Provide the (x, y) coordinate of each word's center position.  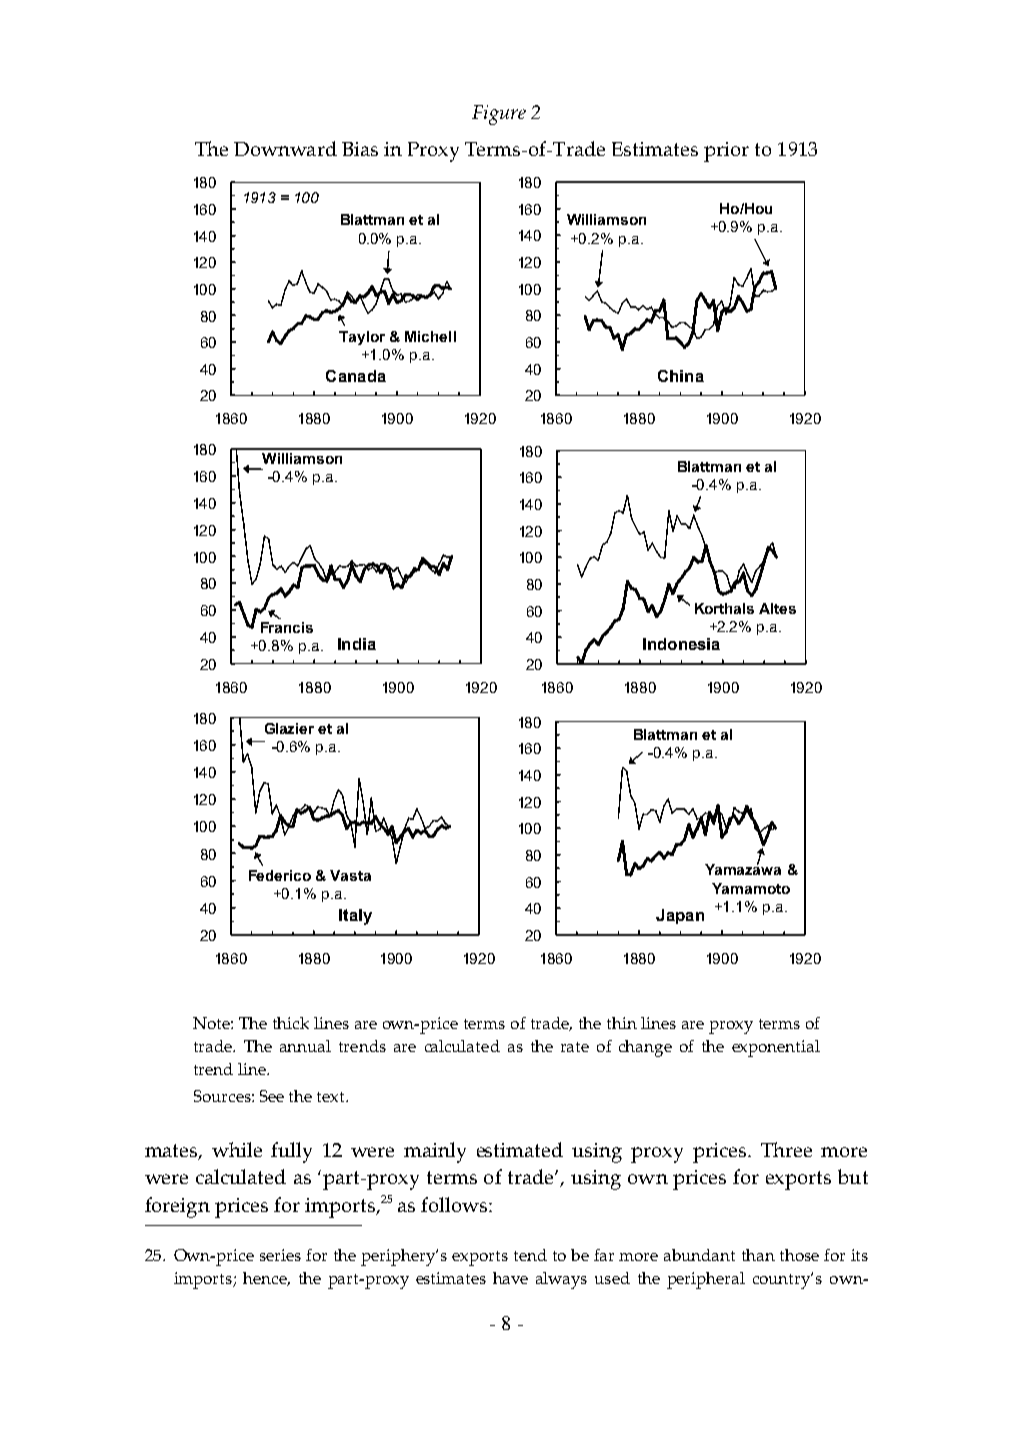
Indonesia (681, 644)
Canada (356, 376)
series (280, 1255)
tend (530, 1255)
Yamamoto (751, 888)
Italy (355, 917)
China (681, 376)
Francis (287, 627)
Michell (430, 336)
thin (622, 1023)
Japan (680, 916)
